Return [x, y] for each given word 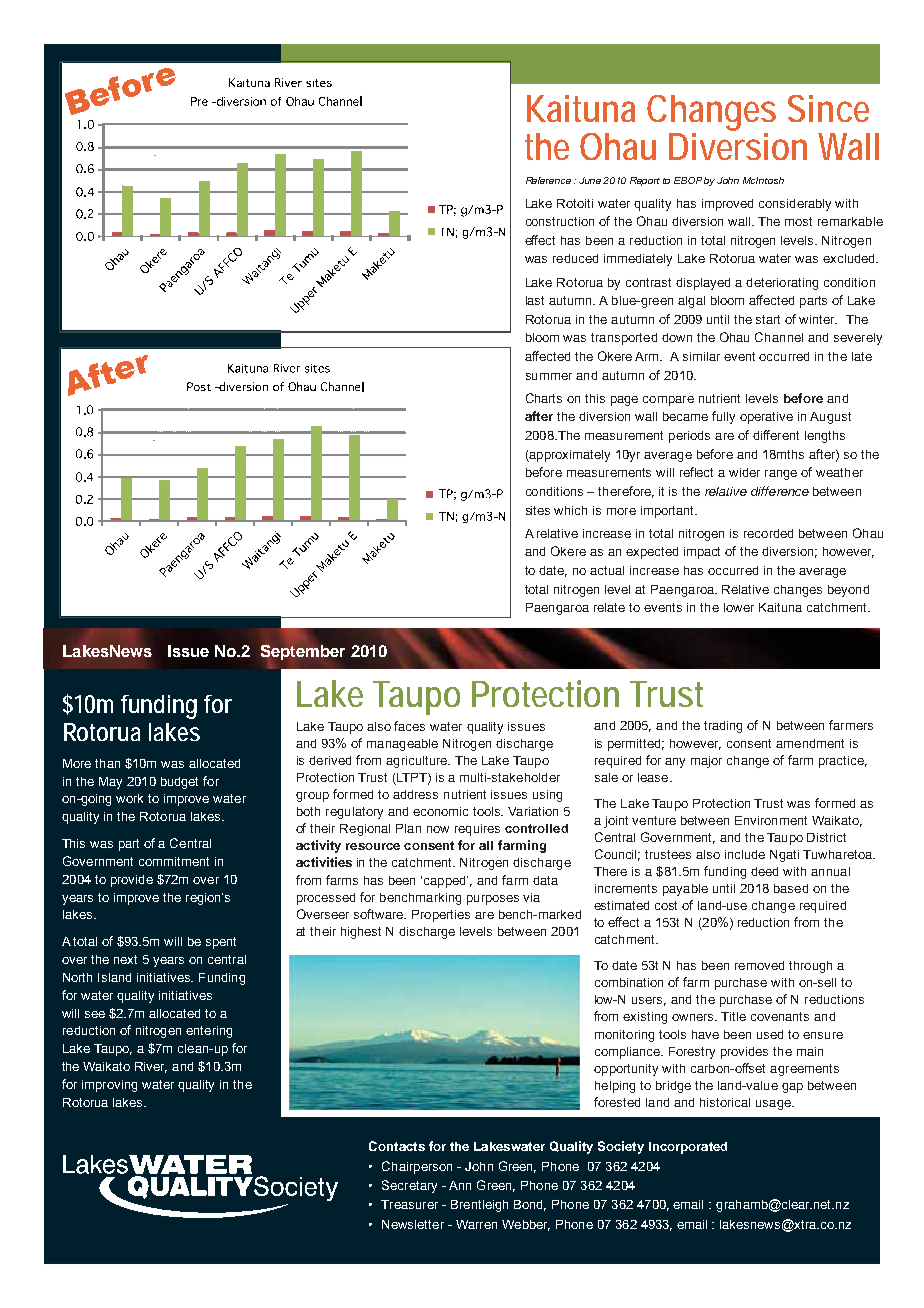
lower [739, 607]
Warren [476, 1224]
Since [828, 108]
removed [759, 965]
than [107, 763]
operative [766, 418]
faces [409, 726]
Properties [441, 916]
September [303, 652]
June [591, 180]
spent [221, 943]
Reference [548, 180]
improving [109, 1086]
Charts [544, 398]
